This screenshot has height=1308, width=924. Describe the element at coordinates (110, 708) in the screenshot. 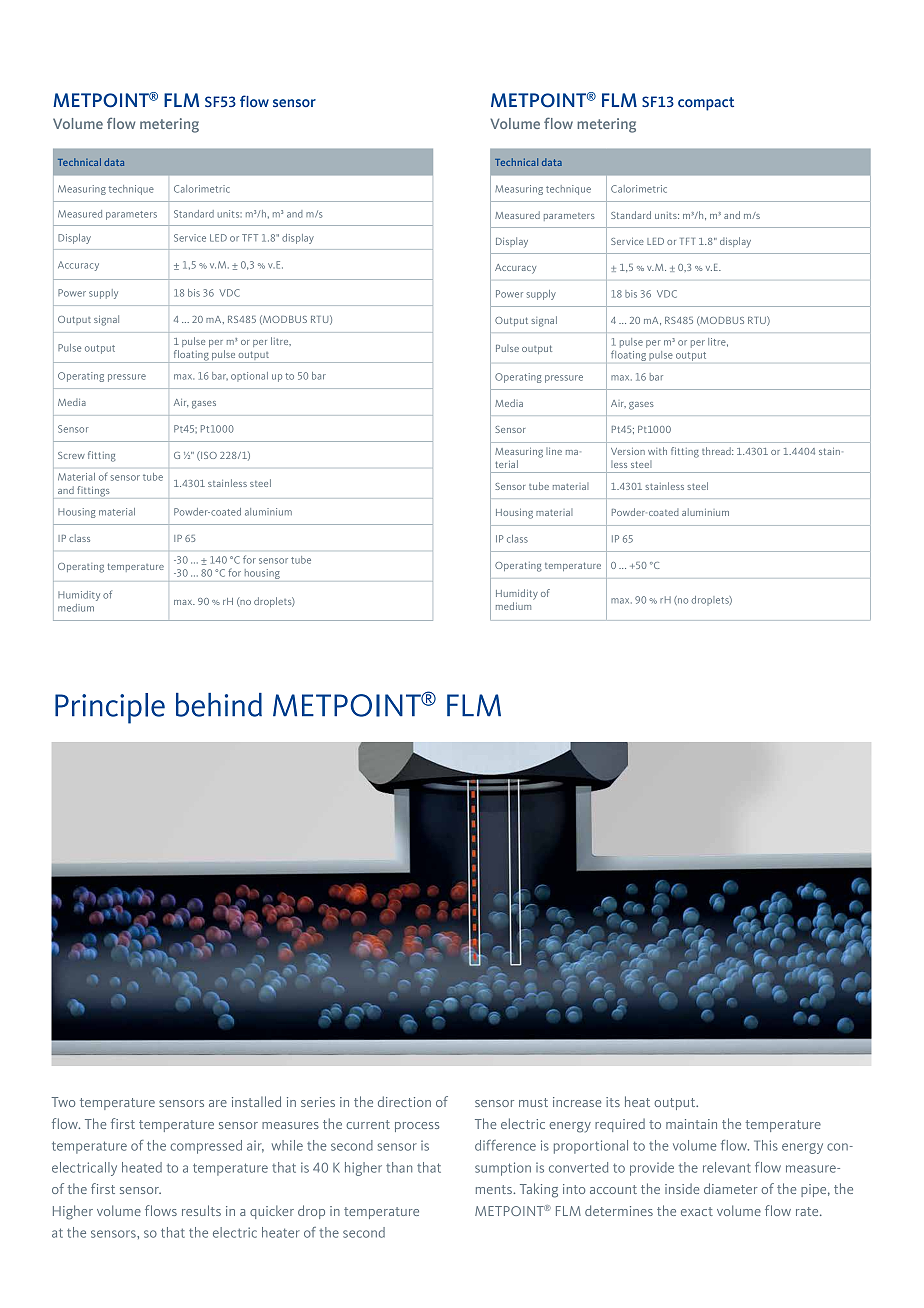

I see `Principle` at that location.
